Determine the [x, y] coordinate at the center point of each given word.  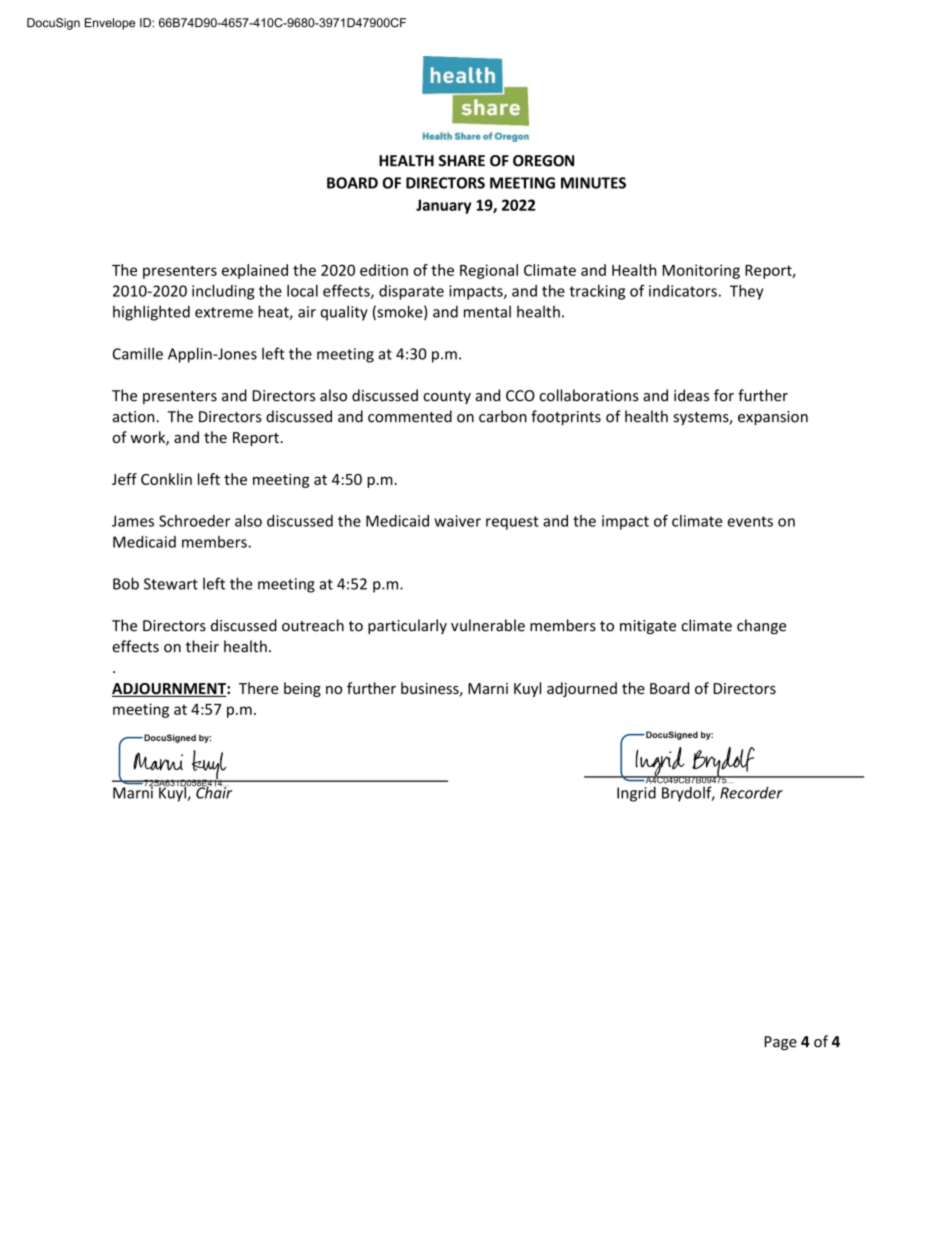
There [259, 688]
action [133, 417]
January [443, 206]
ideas [691, 395]
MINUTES [593, 183]
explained [255, 271]
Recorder [751, 792]
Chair [213, 791]
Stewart [171, 584]
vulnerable [488, 625]
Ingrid [636, 794]
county [447, 397]
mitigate [648, 627]
